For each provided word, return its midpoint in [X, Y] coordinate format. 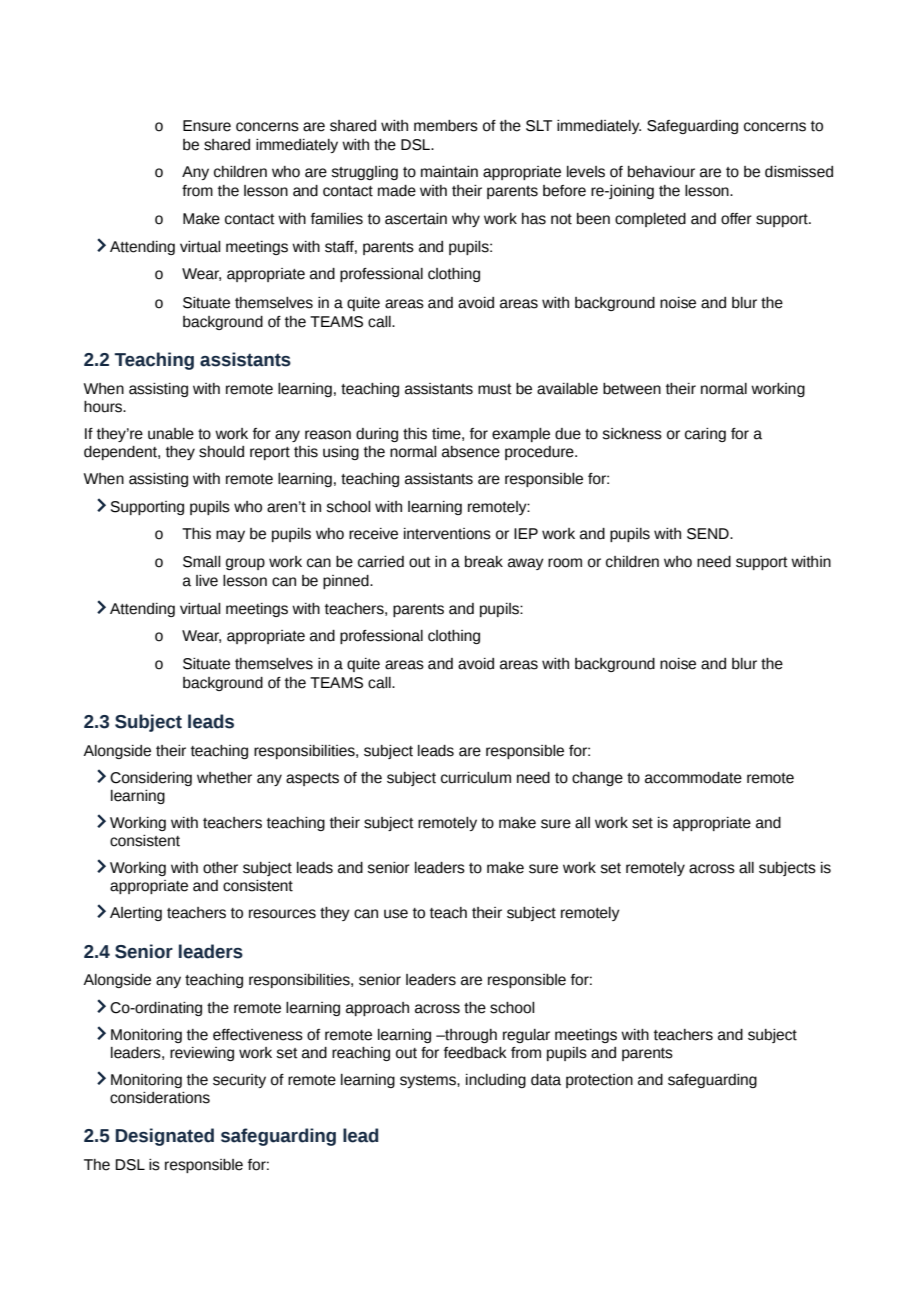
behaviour [661, 172]
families [337, 219]
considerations [160, 1098]
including [496, 1081]
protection [599, 1081]
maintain [449, 172]
